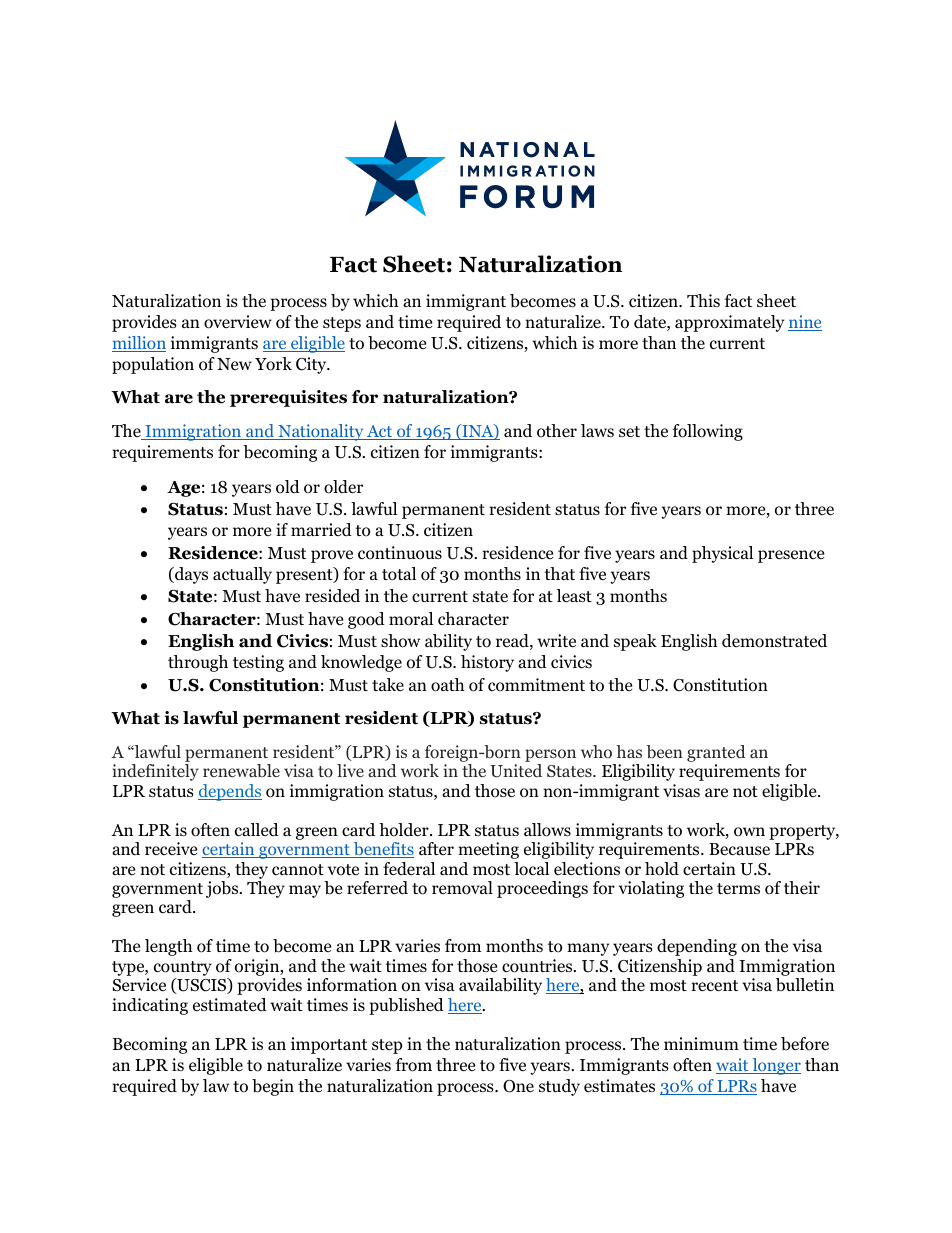 The width and height of the document is (952, 1233). I want to click on meeting, so click(488, 850).
